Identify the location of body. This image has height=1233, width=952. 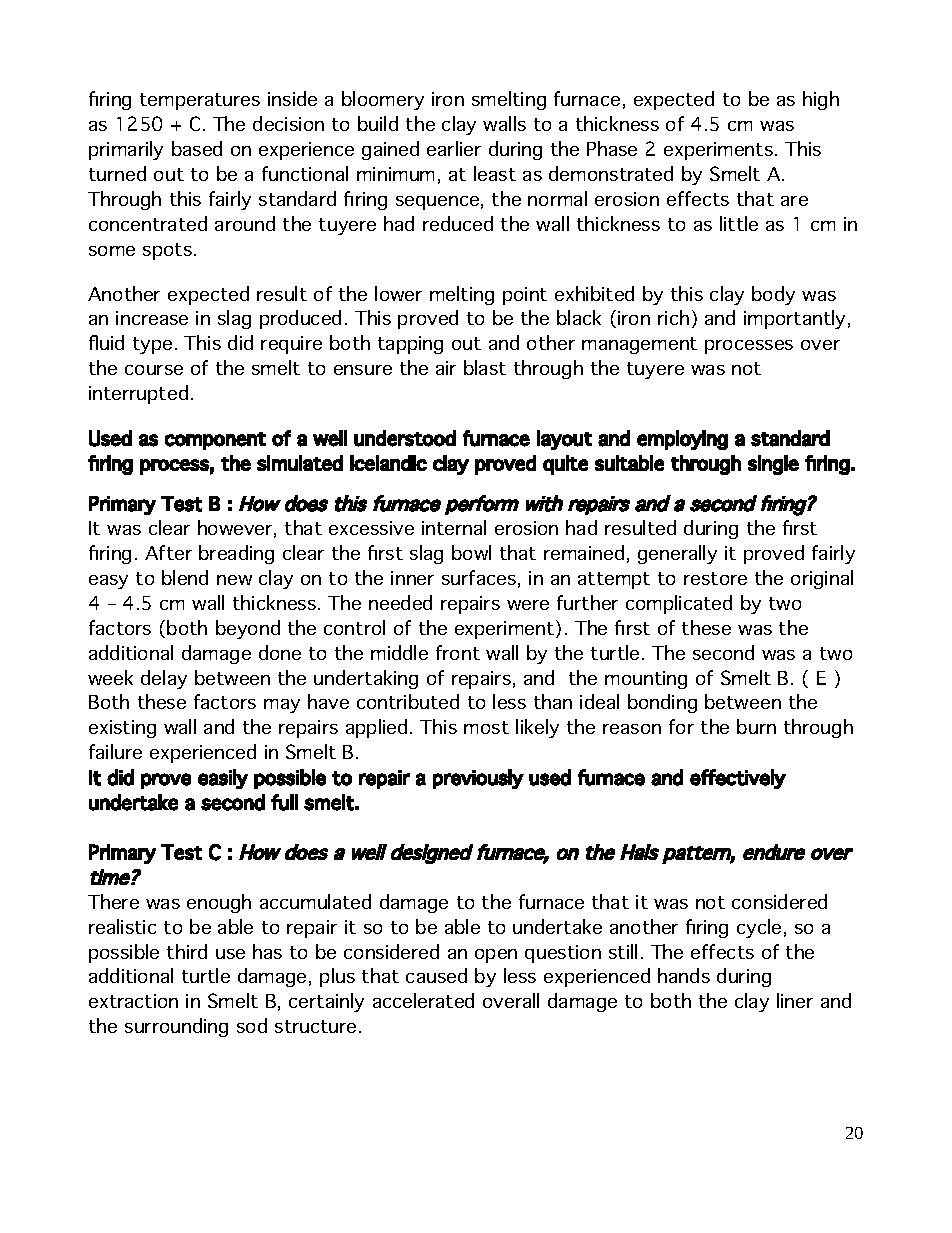
(773, 295).
